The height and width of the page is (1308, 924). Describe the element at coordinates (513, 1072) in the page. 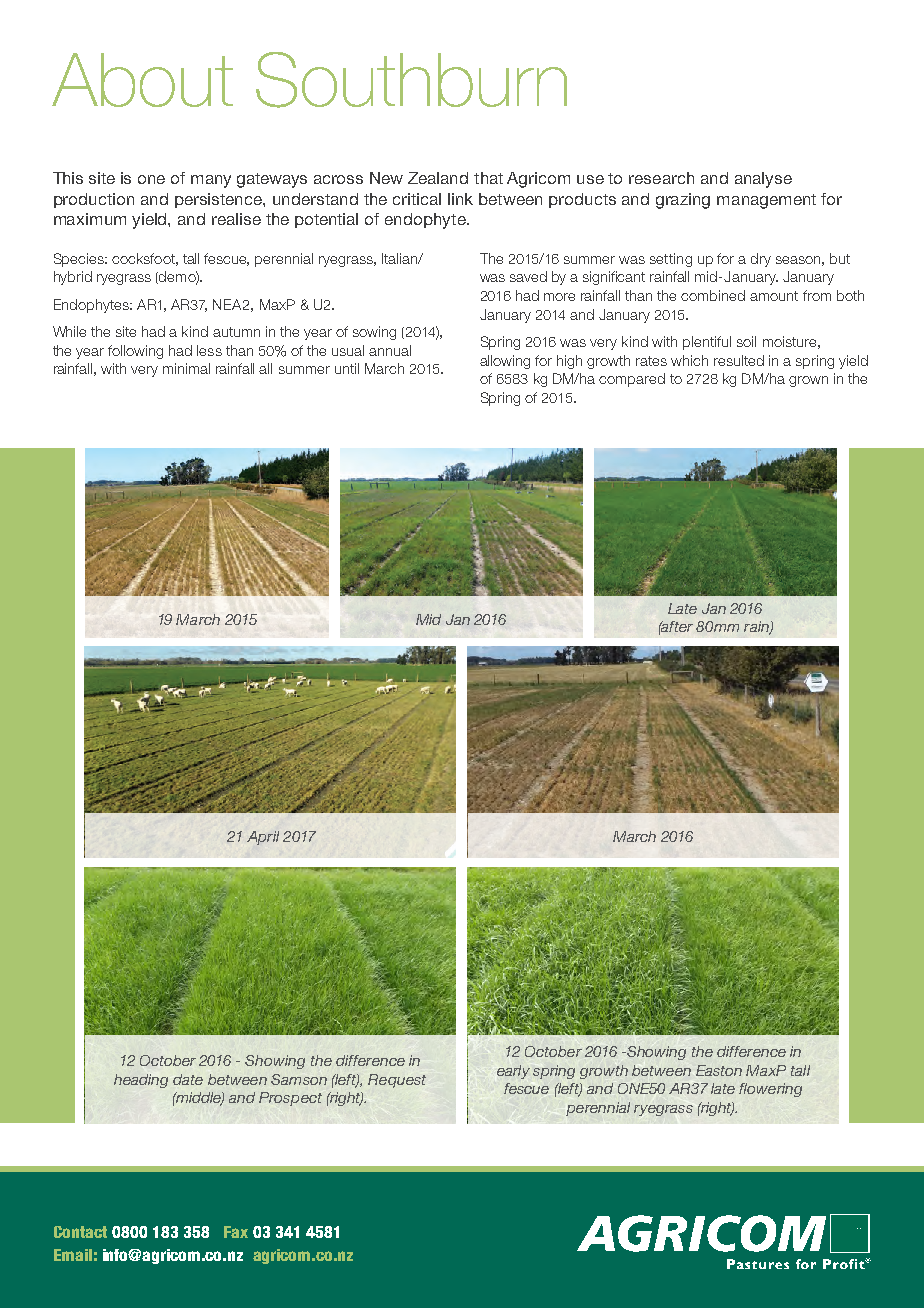

I see `early` at that location.
